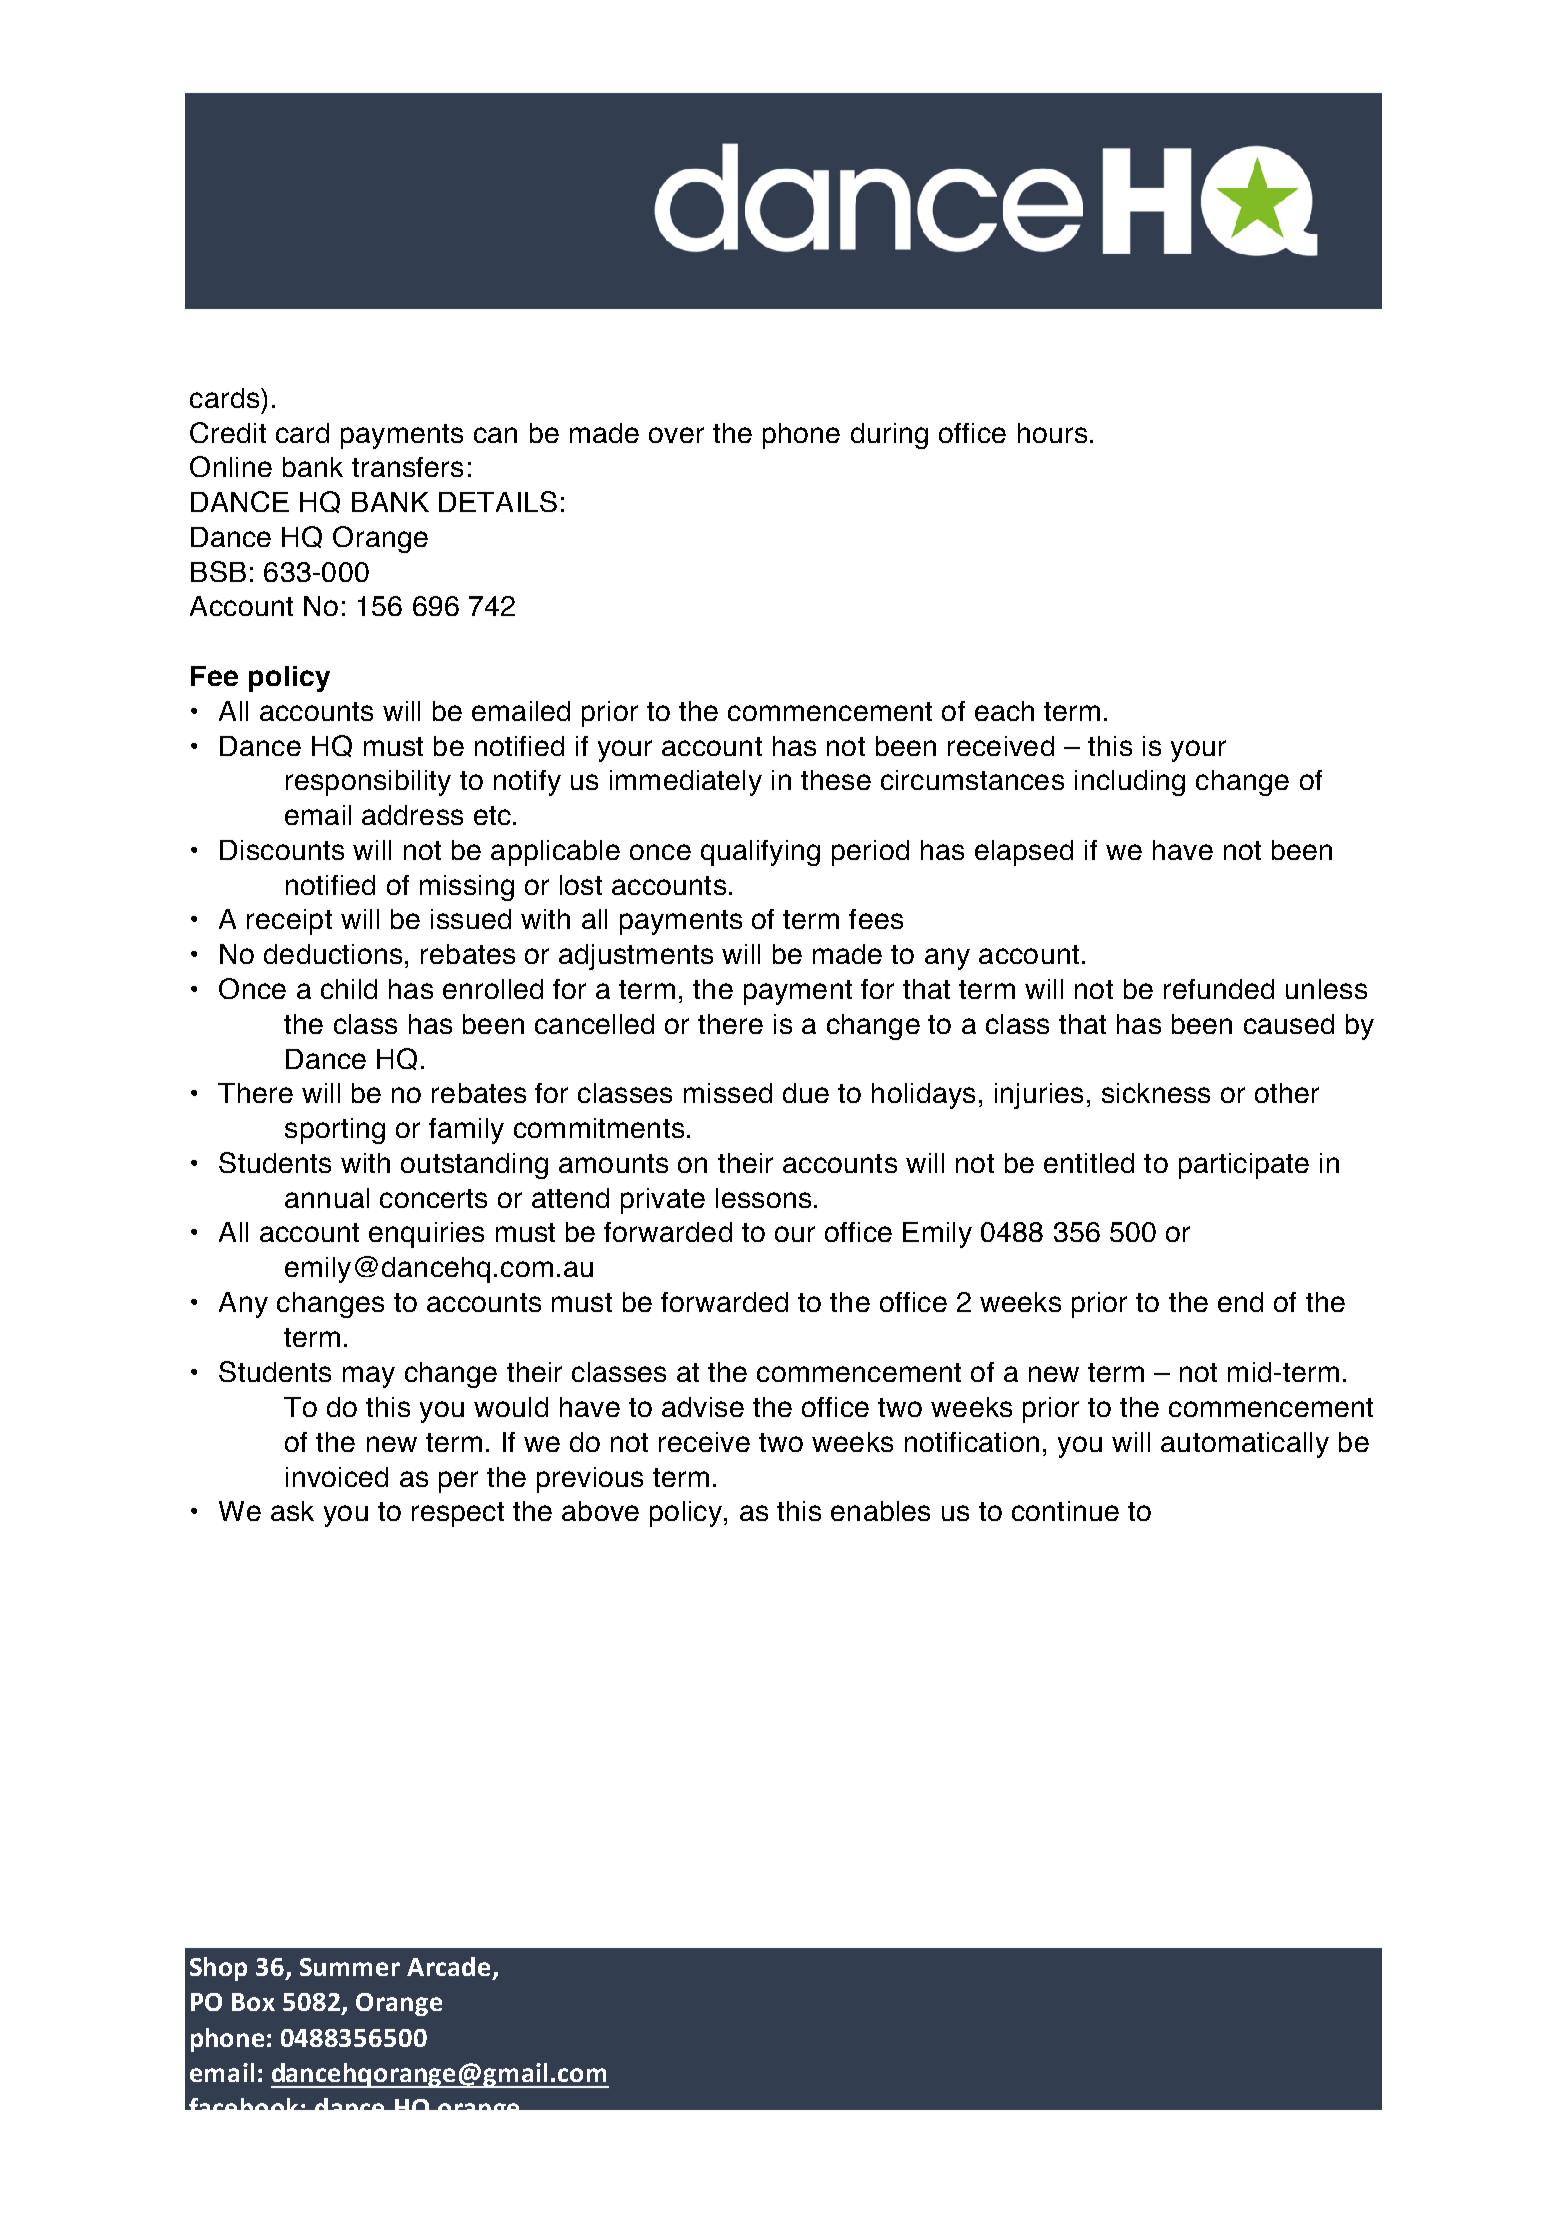  What do you see at coordinates (876, 919) in the image?
I see `fees` at bounding box center [876, 919].
